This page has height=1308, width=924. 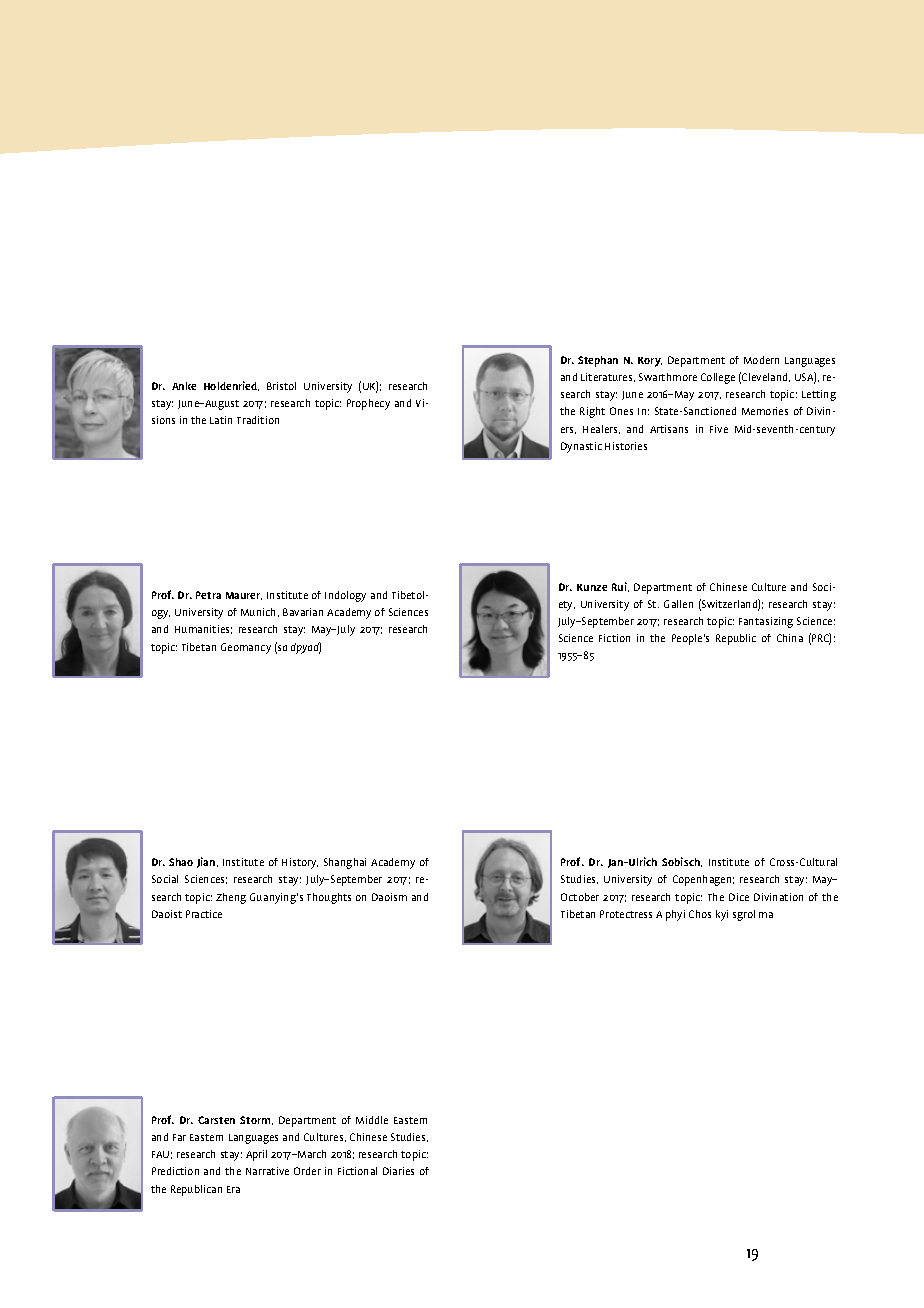 I want to click on Fantasizing, so click(x=766, y=622).
